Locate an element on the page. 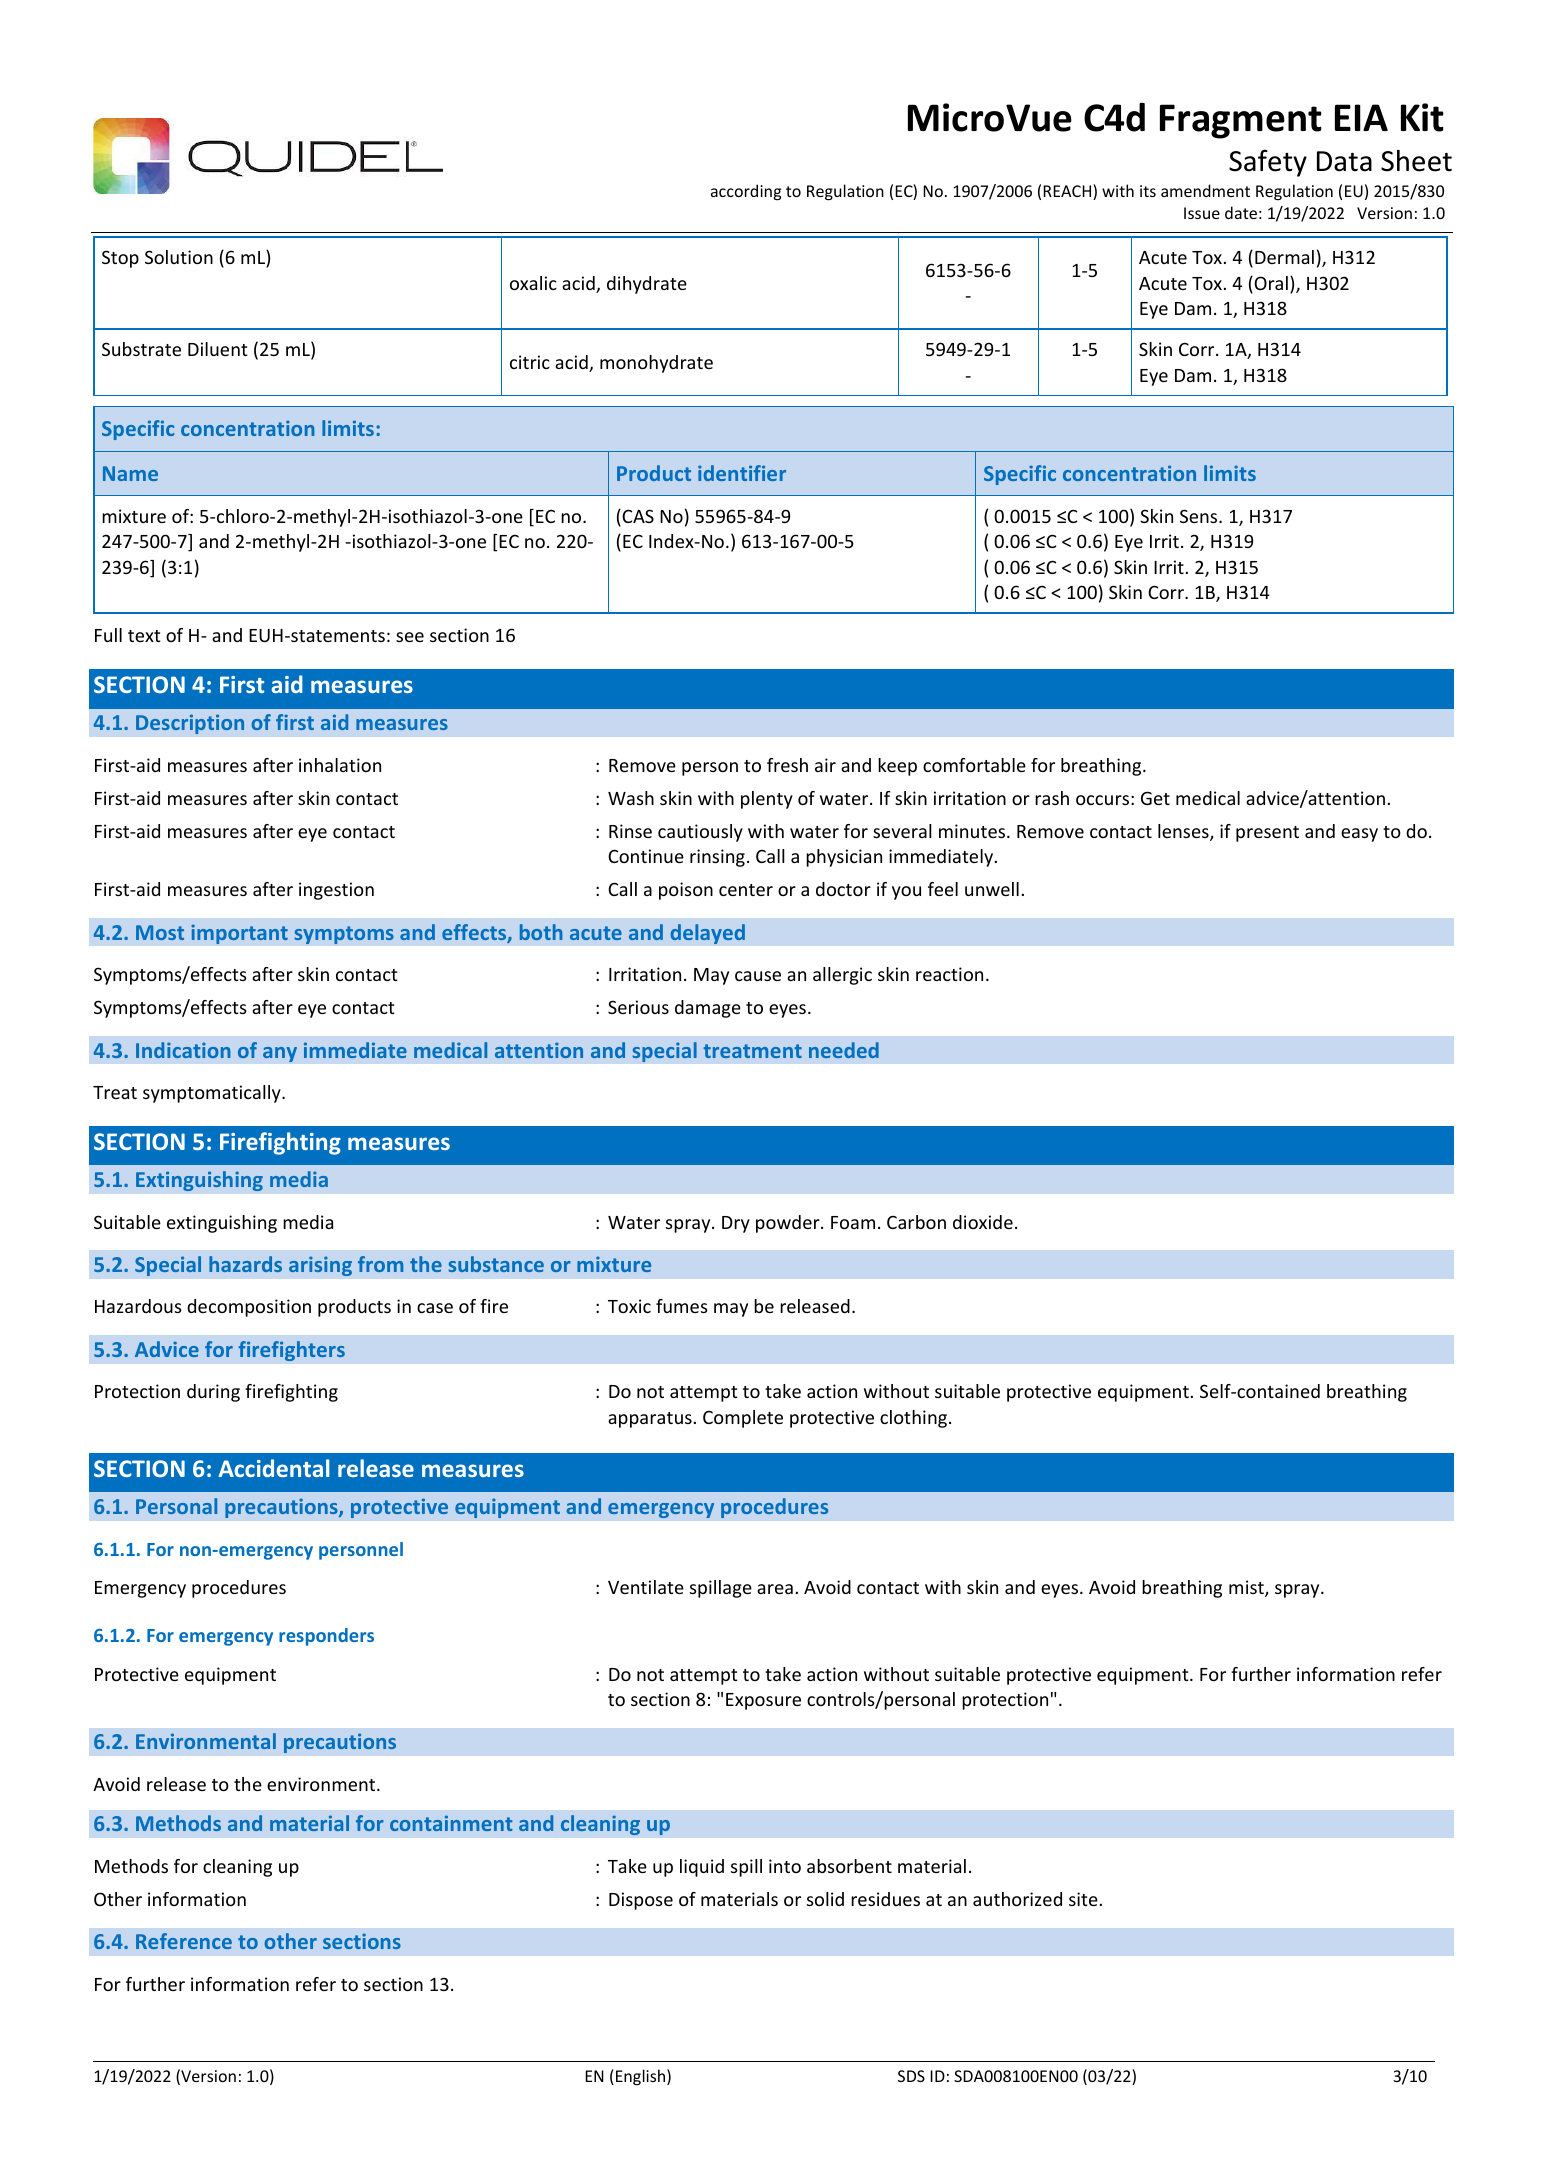 This image has width=1543, height=2182. Solution is located at coordinates (179, 257).
